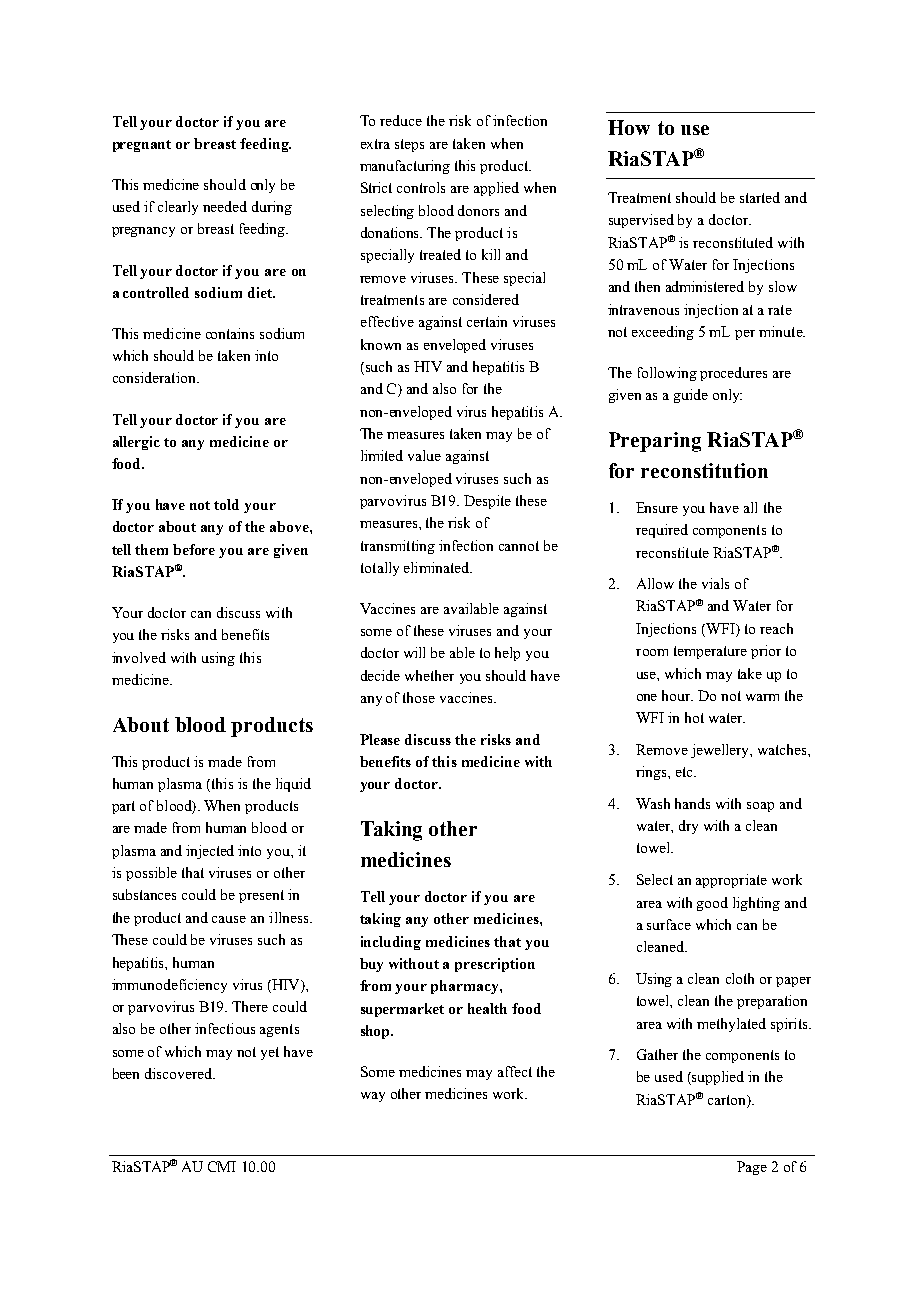 The image size is (924, 1308). What do you see at coordinates (139, 657) in the image?
I see `involved` at bounding box center [139, 657].
